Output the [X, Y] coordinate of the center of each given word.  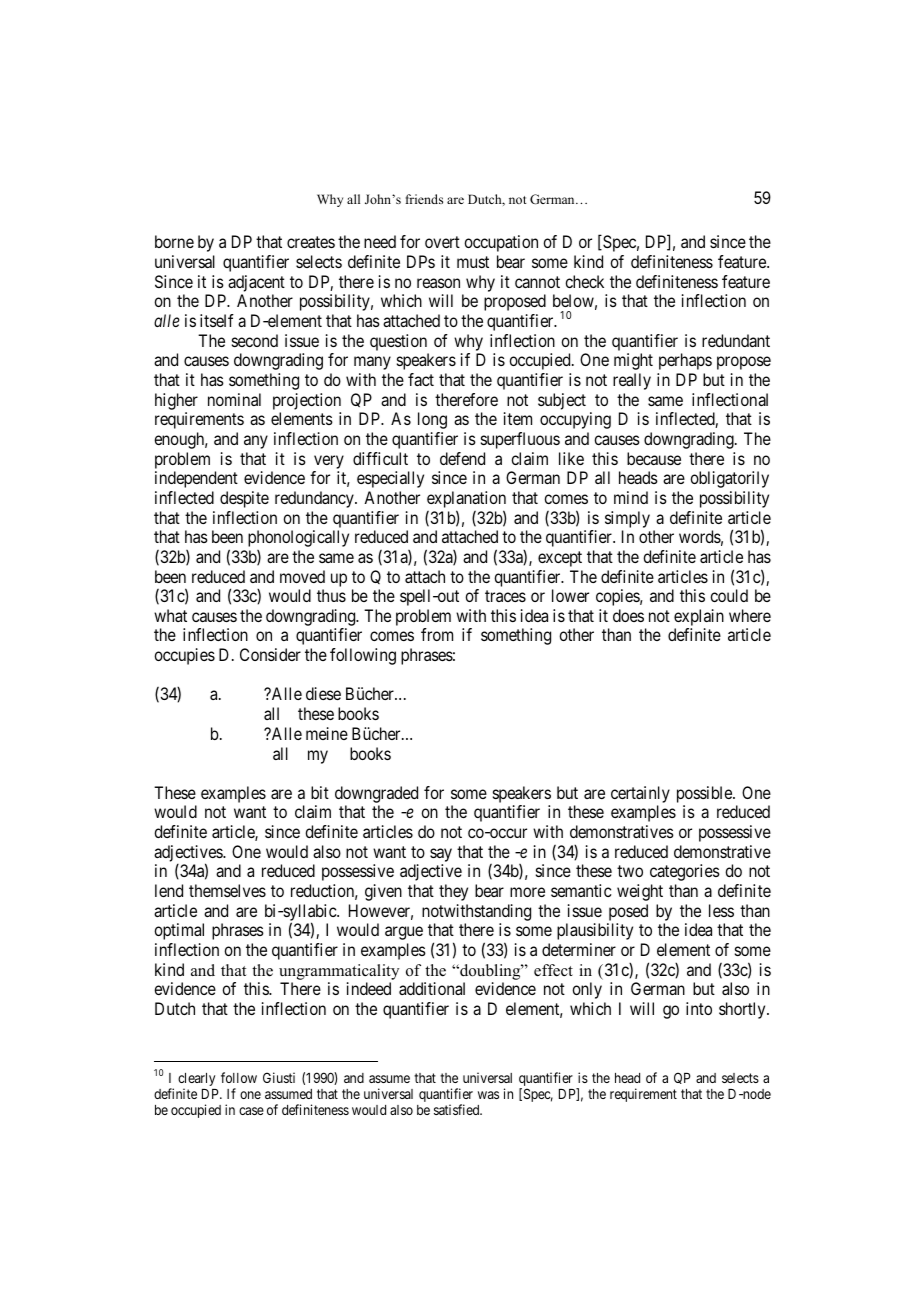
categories [685, 872]
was [488, 1095]
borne [174, 241]
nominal [234, 399]
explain [699, 619]
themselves [227, 890]
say [441, 855]
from [437, 634]
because [654, 458]
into [699, 1008]
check [584, 281]
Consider [270, 654]
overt [442, 242]
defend [462, 458]
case [251, 1111]
